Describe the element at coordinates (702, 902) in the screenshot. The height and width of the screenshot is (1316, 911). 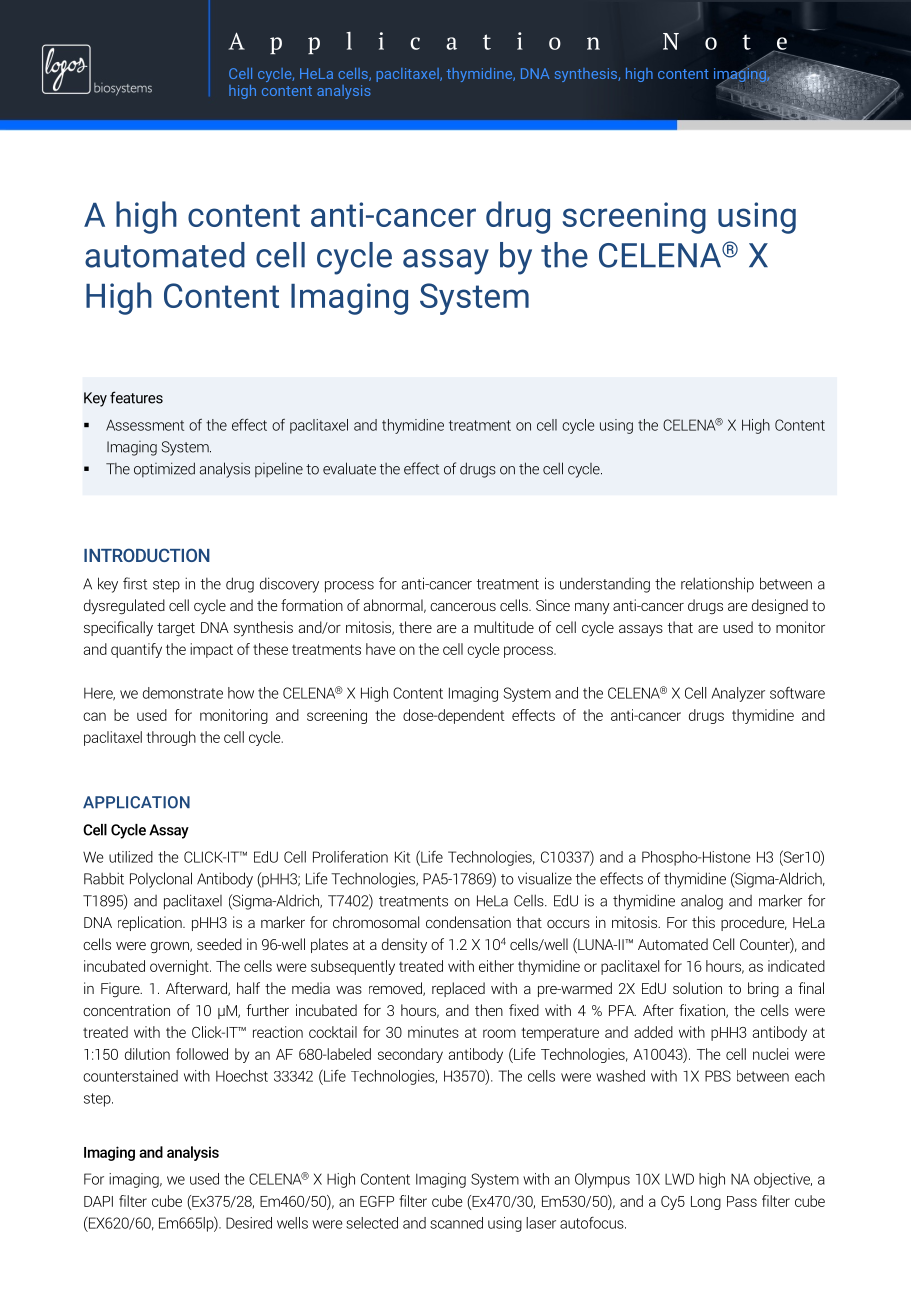
I see `analog` at that location.
